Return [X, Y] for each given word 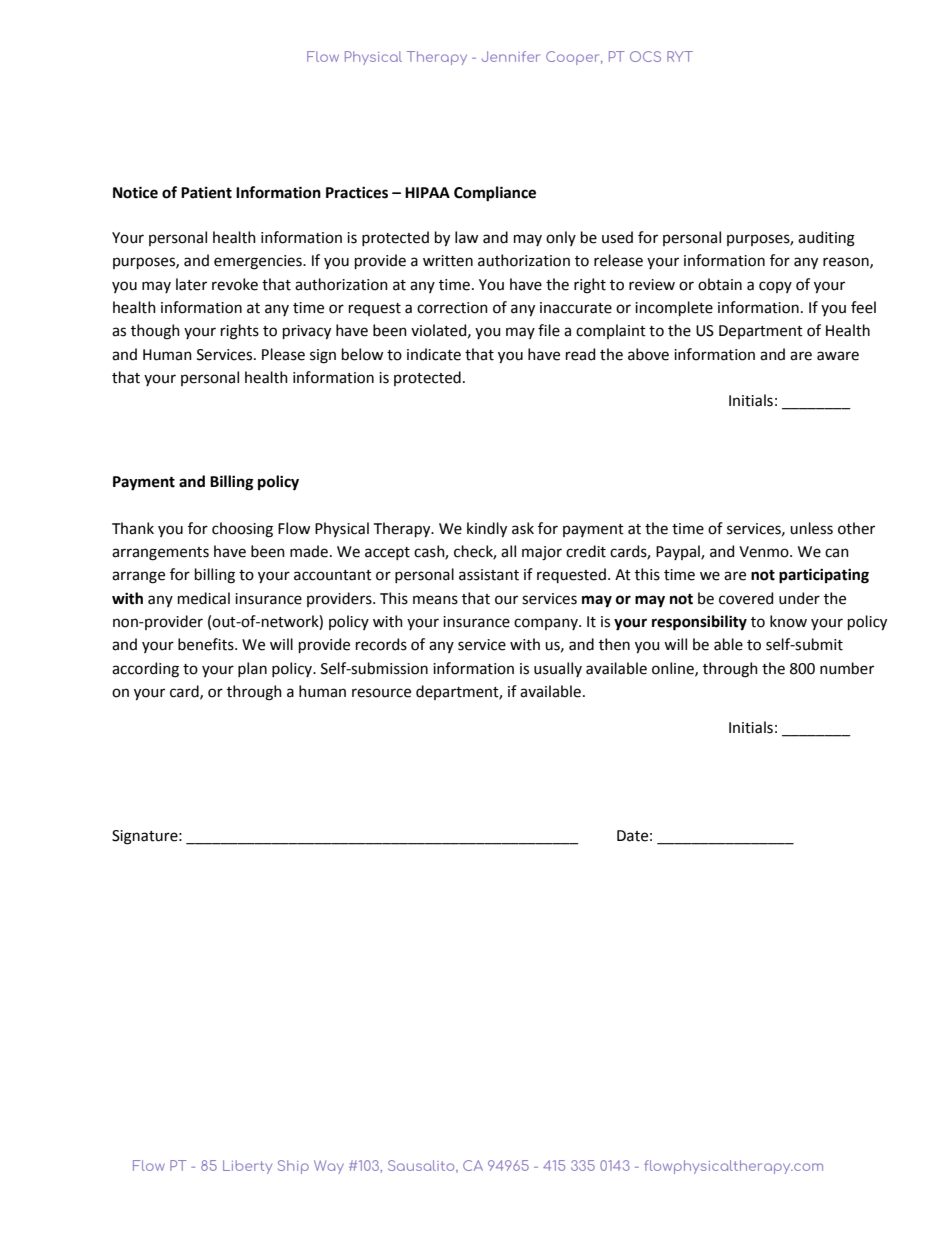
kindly [487, 529]
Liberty [247, 1167]
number [847, 668]
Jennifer [511, 56]
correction [452, 308]
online [674, 669]
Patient [206, 193]
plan [252, 669]
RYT [680, 56]
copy [775, 287]
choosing [242, 530]
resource [381, 693]
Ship [293, 1167]
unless [811, 528]
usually [558, 669]
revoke [235, 284]
